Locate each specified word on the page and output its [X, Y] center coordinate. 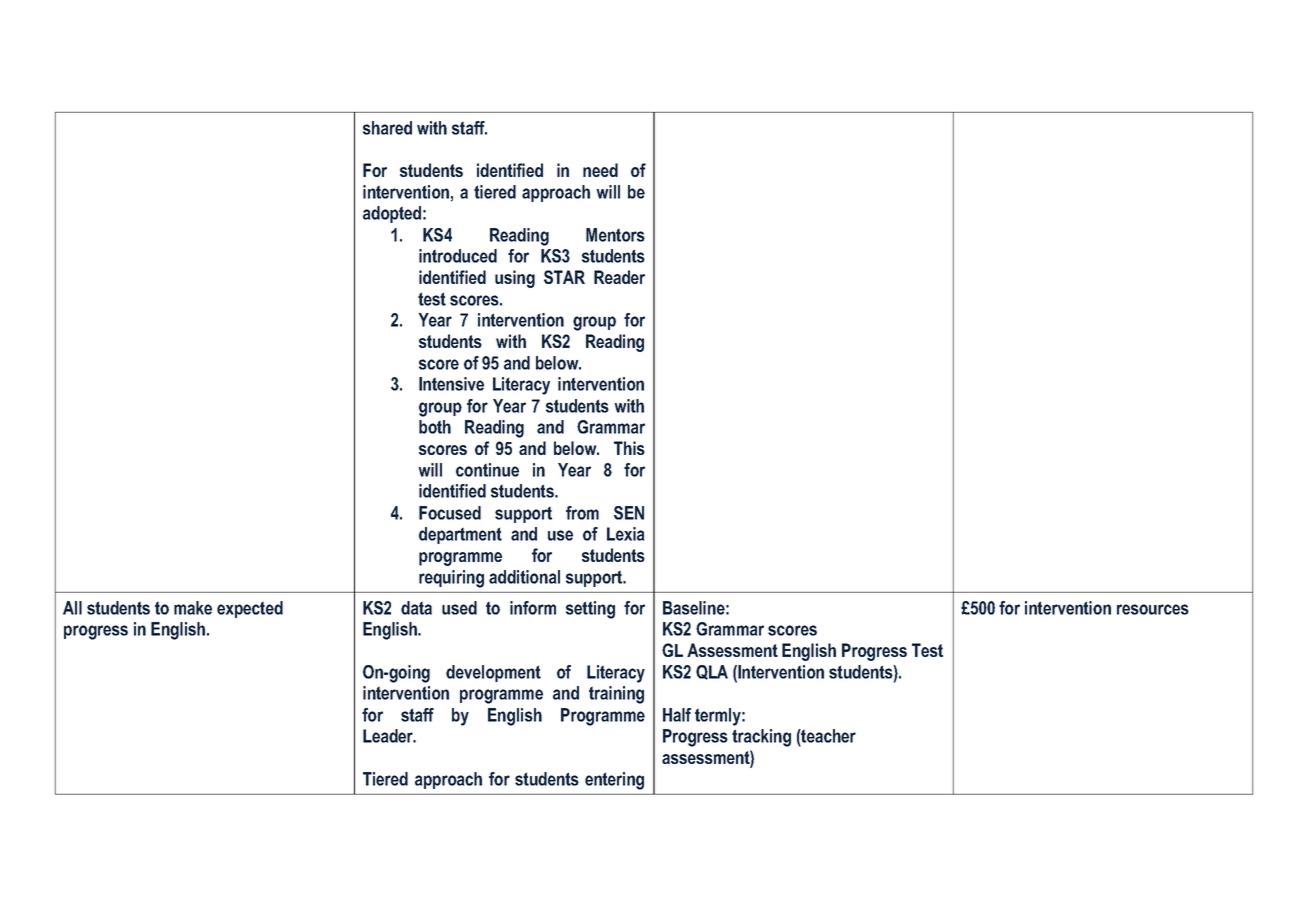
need [600, 170]
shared [387, 128]
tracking [761, 738]
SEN [629, 513]
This [629, 448]
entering [614, 781]
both [435, 427]
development [493, 673]
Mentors [615, 235]
